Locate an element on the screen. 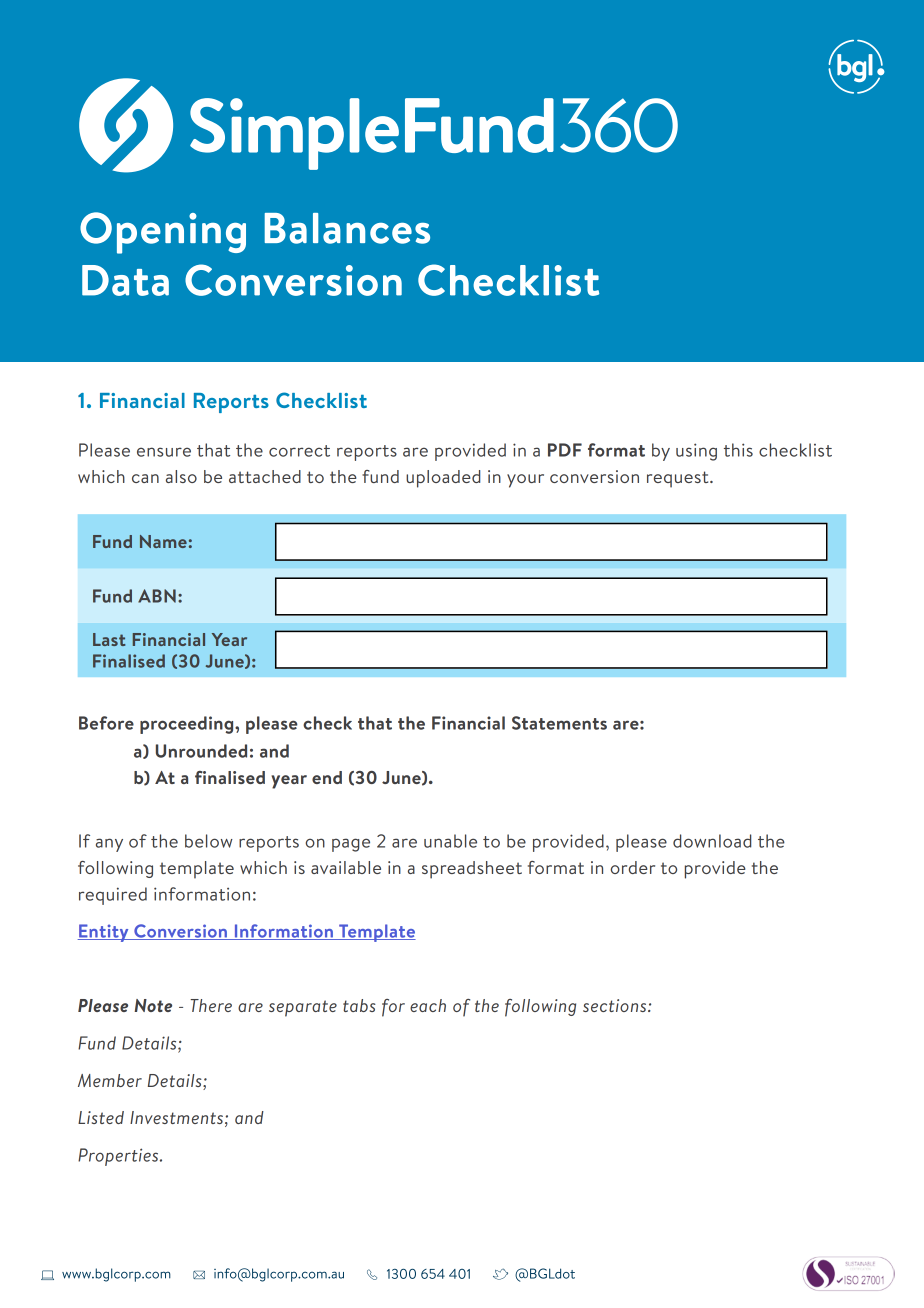  download is located at coordinates (712, 841).
